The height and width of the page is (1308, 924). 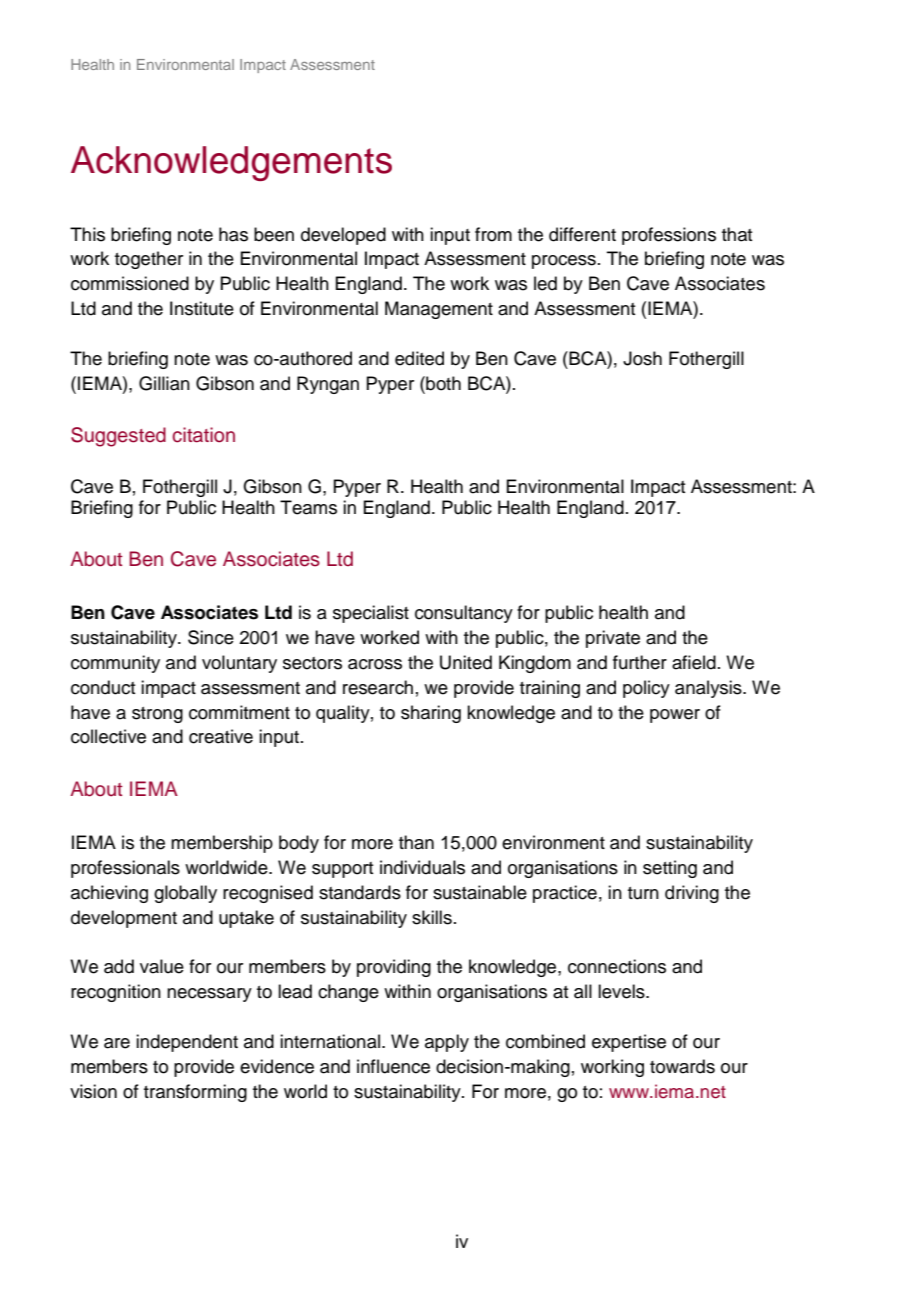 I want to click on community, so click(x=115, y=664).
